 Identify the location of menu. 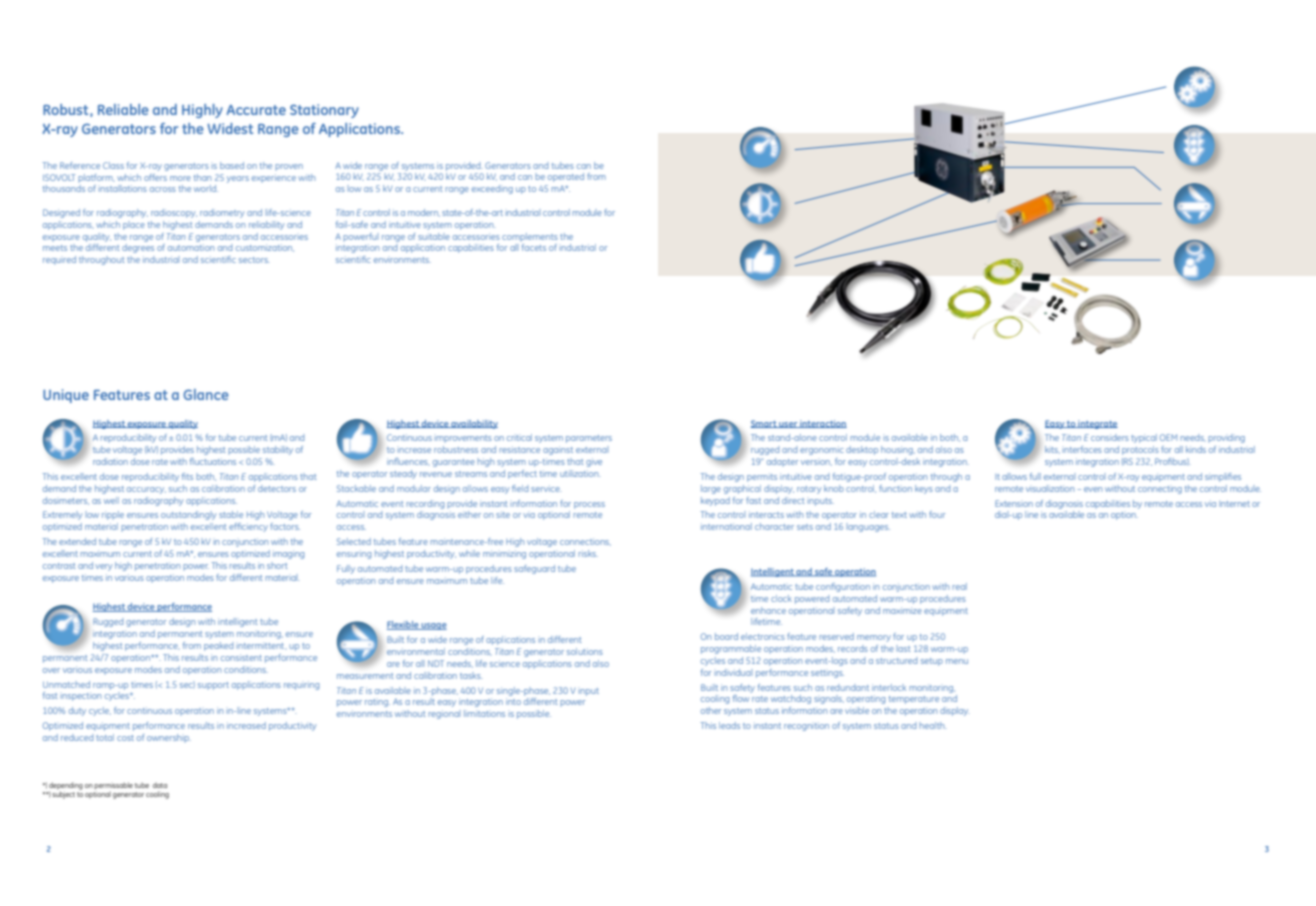
(957, 661).
